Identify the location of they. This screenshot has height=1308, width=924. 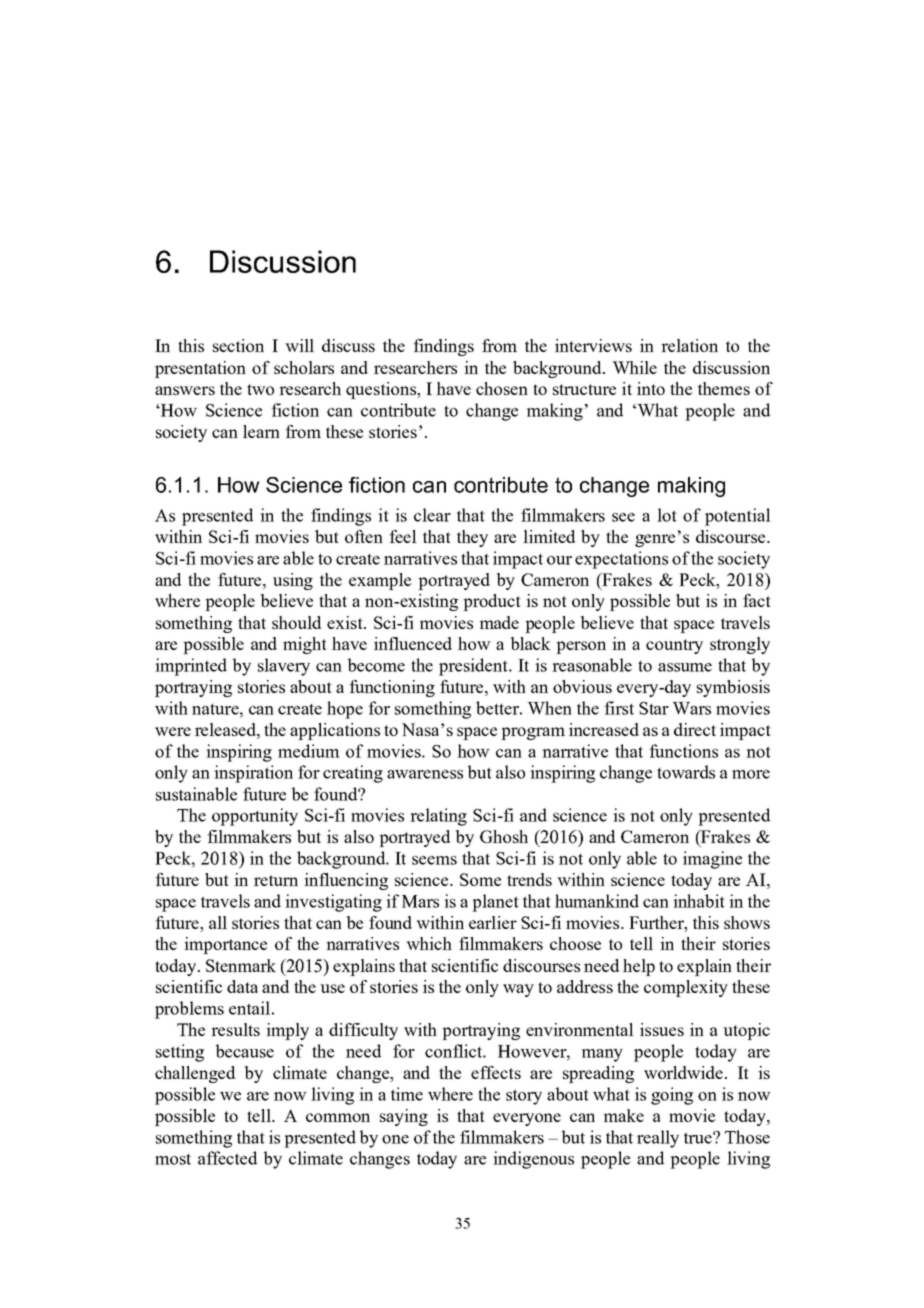
(472, 538).
